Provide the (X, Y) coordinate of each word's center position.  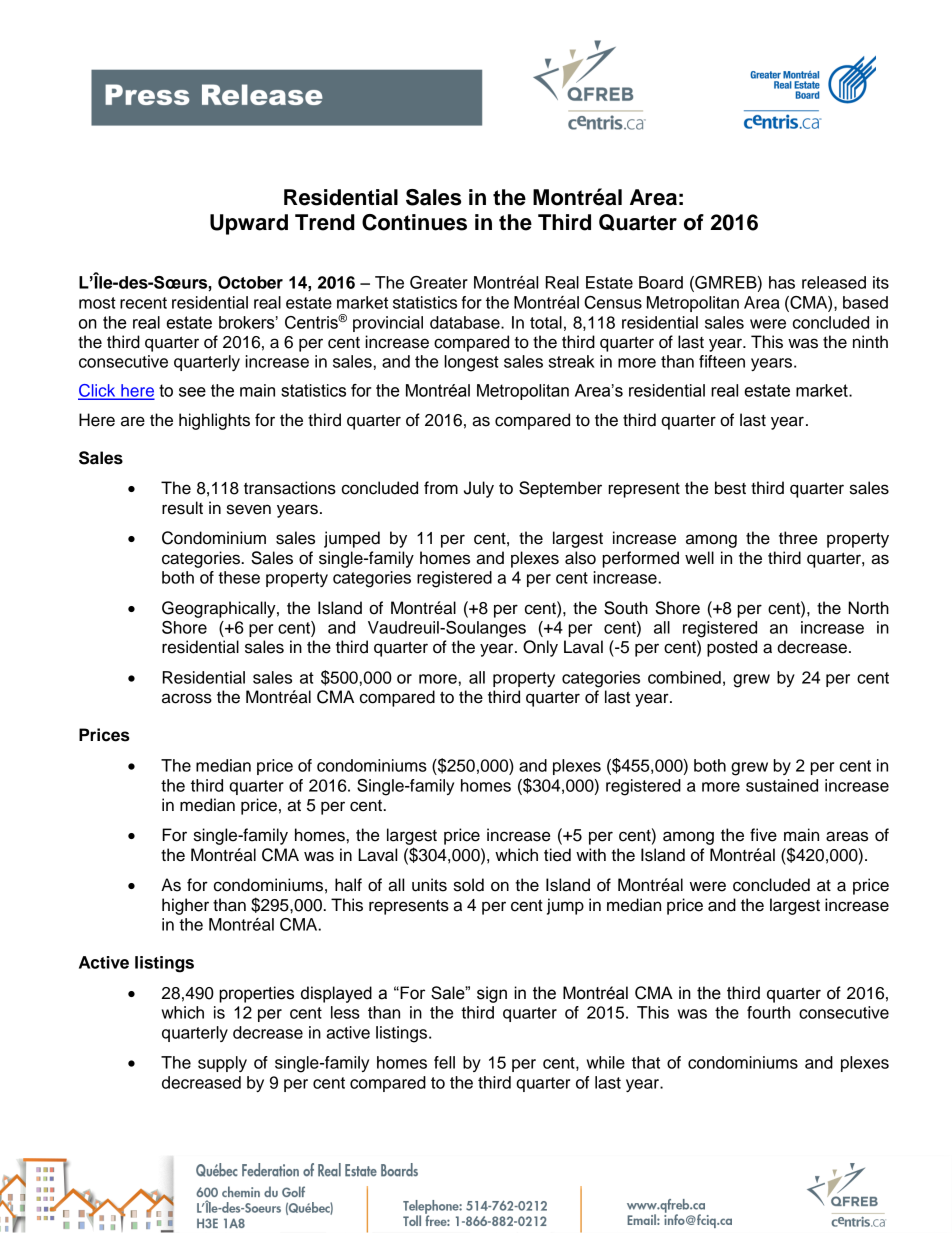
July (479, 489)
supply (222, 1064)
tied (557, 855)
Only (540, 648)
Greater (439, 282)
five (763, 835)
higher (185, 906)
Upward (249, 224)
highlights (214, 421)
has (782, 282)
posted (732, 648)
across (187, 698)
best (730, 488)
